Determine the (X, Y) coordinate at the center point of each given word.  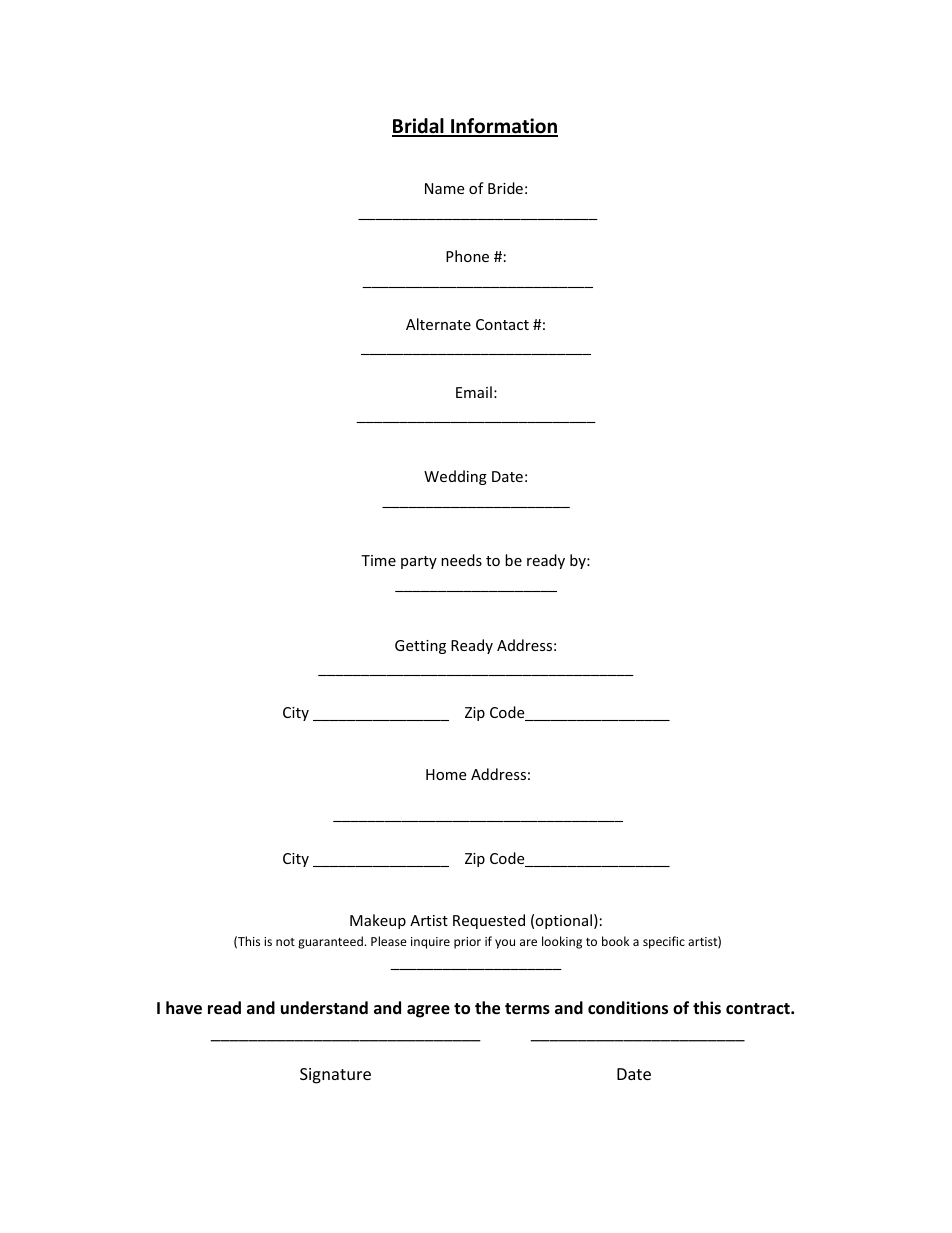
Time (378, 560)
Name (444, 188)
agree (428, 1011)
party (419, 562)
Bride (505, 188)
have (184, 1008)
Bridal (419, 127)
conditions (628, 1008)
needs (461, 560)
